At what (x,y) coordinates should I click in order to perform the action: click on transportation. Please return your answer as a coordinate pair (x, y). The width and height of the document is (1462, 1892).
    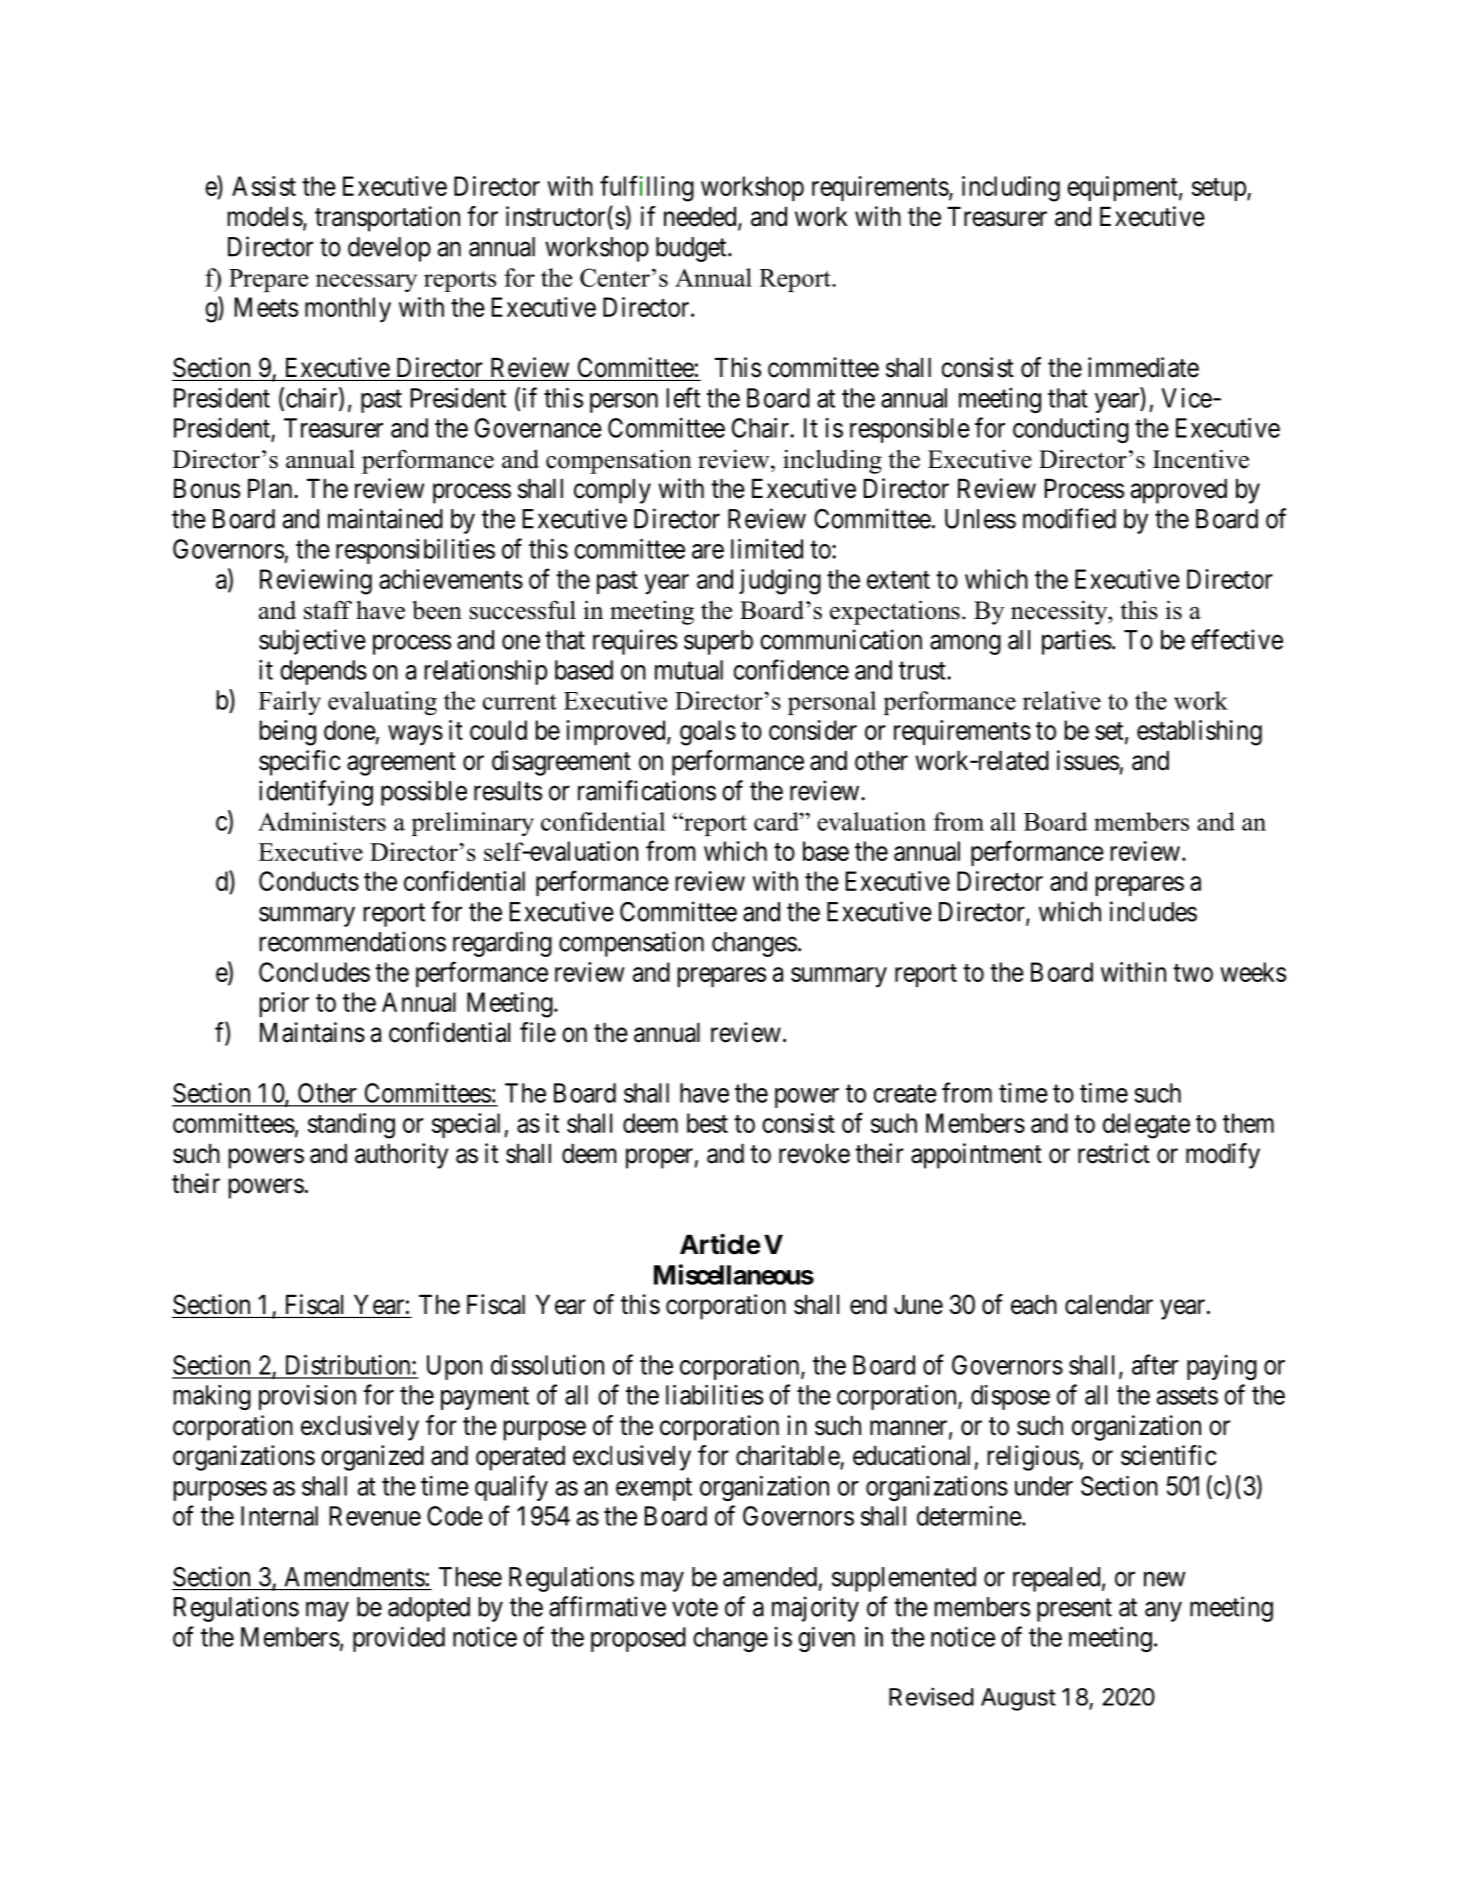
    Looking at the image, I should click on (387, 219).
